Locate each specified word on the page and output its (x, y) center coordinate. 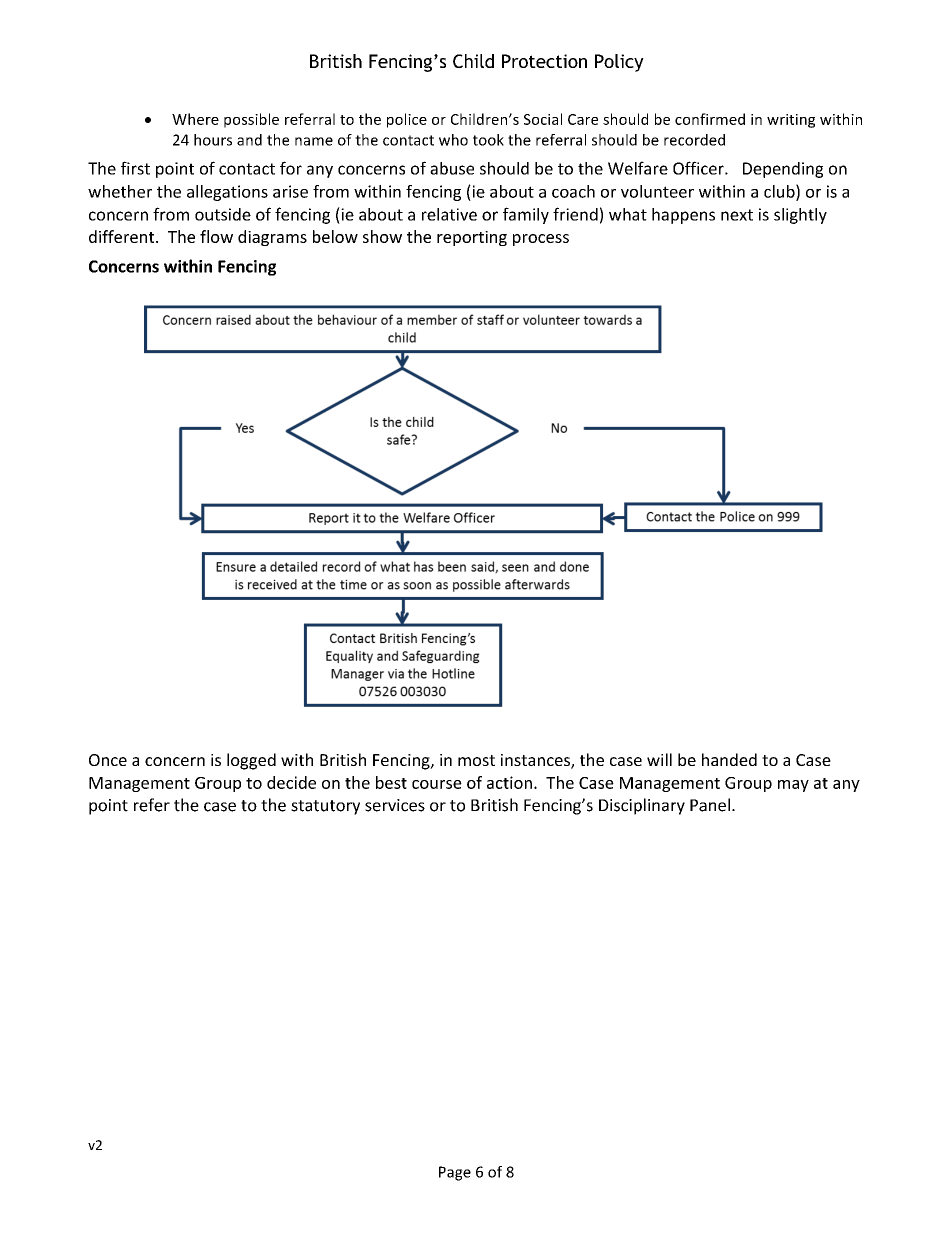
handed (729, 759)
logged (251, 761)
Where (195, 119)
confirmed (710, 119)
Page (455, 1173)
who (453, 140)
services (395, 805)
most (476, 760)
